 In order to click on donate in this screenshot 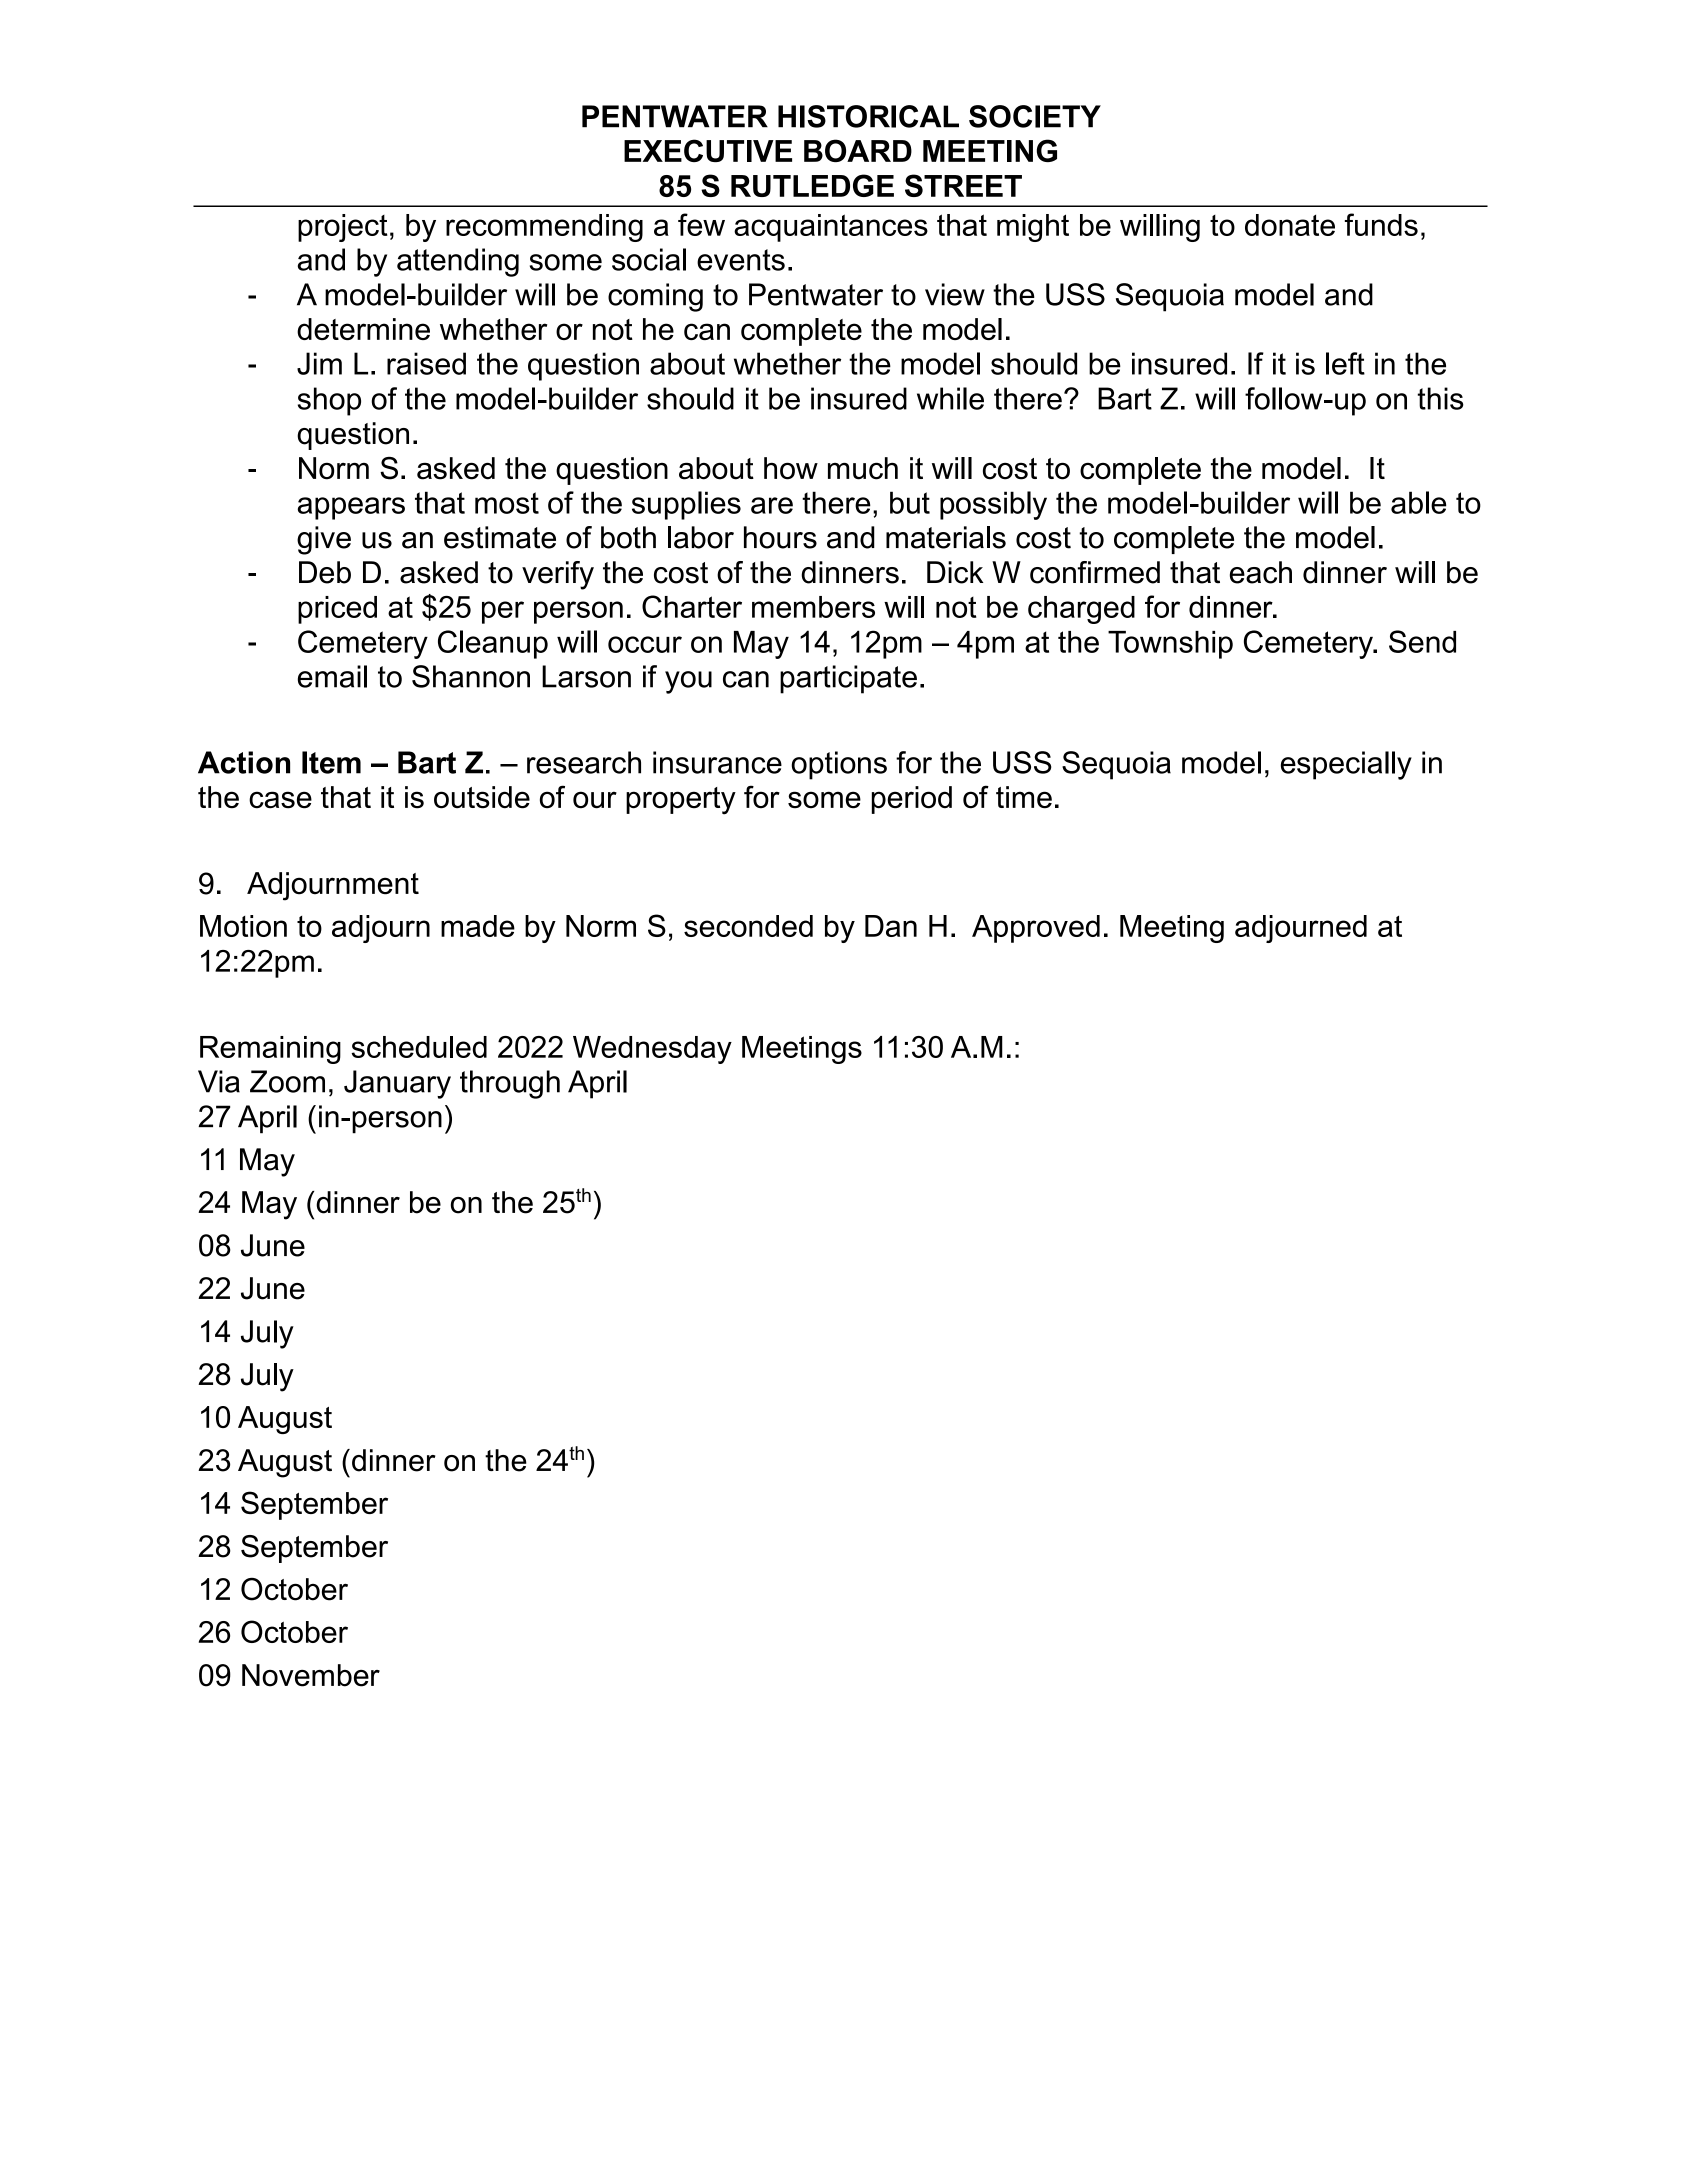, I will do `click(1290, 225)`.
